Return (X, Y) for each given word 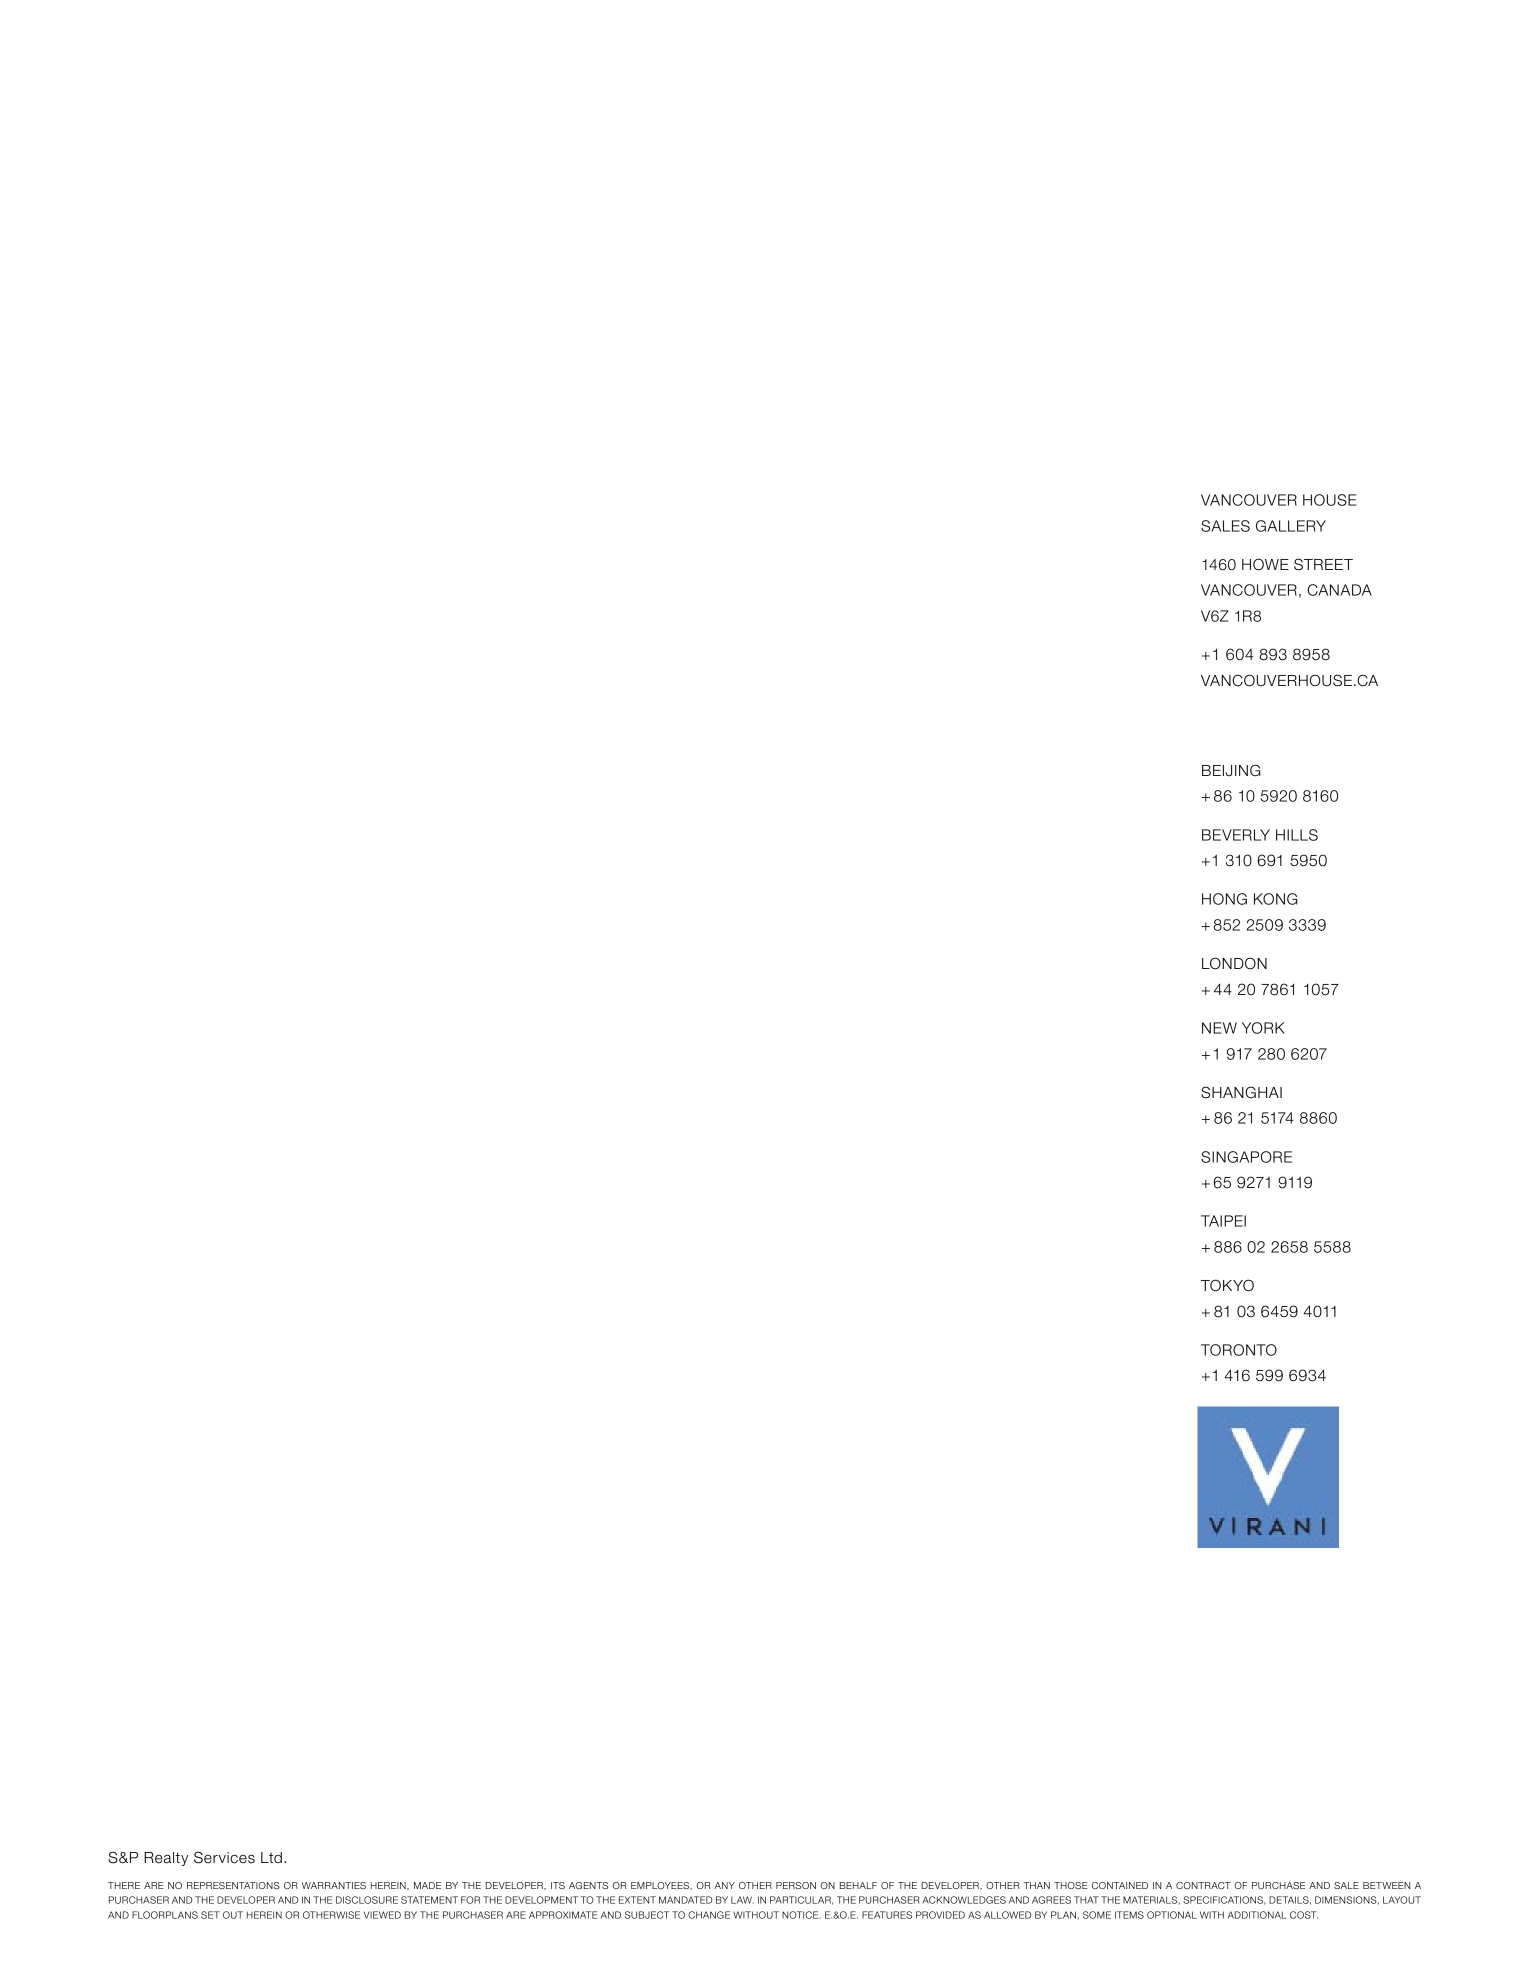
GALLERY (1291, 526)
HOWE (1265, 564)
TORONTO (1239, 1350)
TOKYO (1227, 1285)
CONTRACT (1203, 1885)
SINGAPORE (1246, 1157)
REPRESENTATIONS (233, 1885)
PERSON (796, 1885)
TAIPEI (1223, 1221)
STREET (1323, 564)
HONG (1224, 899)
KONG (1276, 899)
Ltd (271, 1857)
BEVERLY (1236, 835)
